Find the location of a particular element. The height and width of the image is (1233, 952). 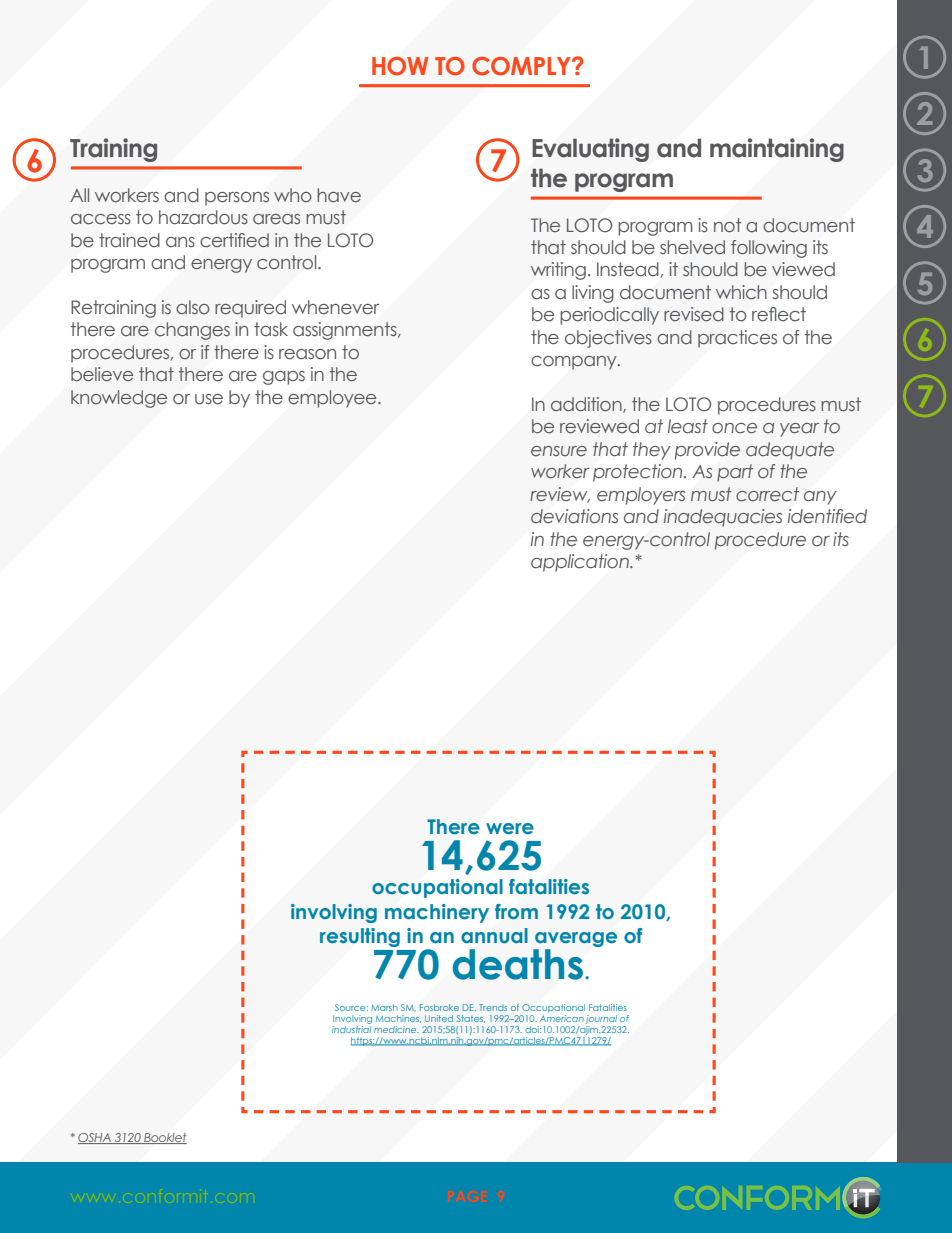

resulting is located at coordinates (360, 937).
